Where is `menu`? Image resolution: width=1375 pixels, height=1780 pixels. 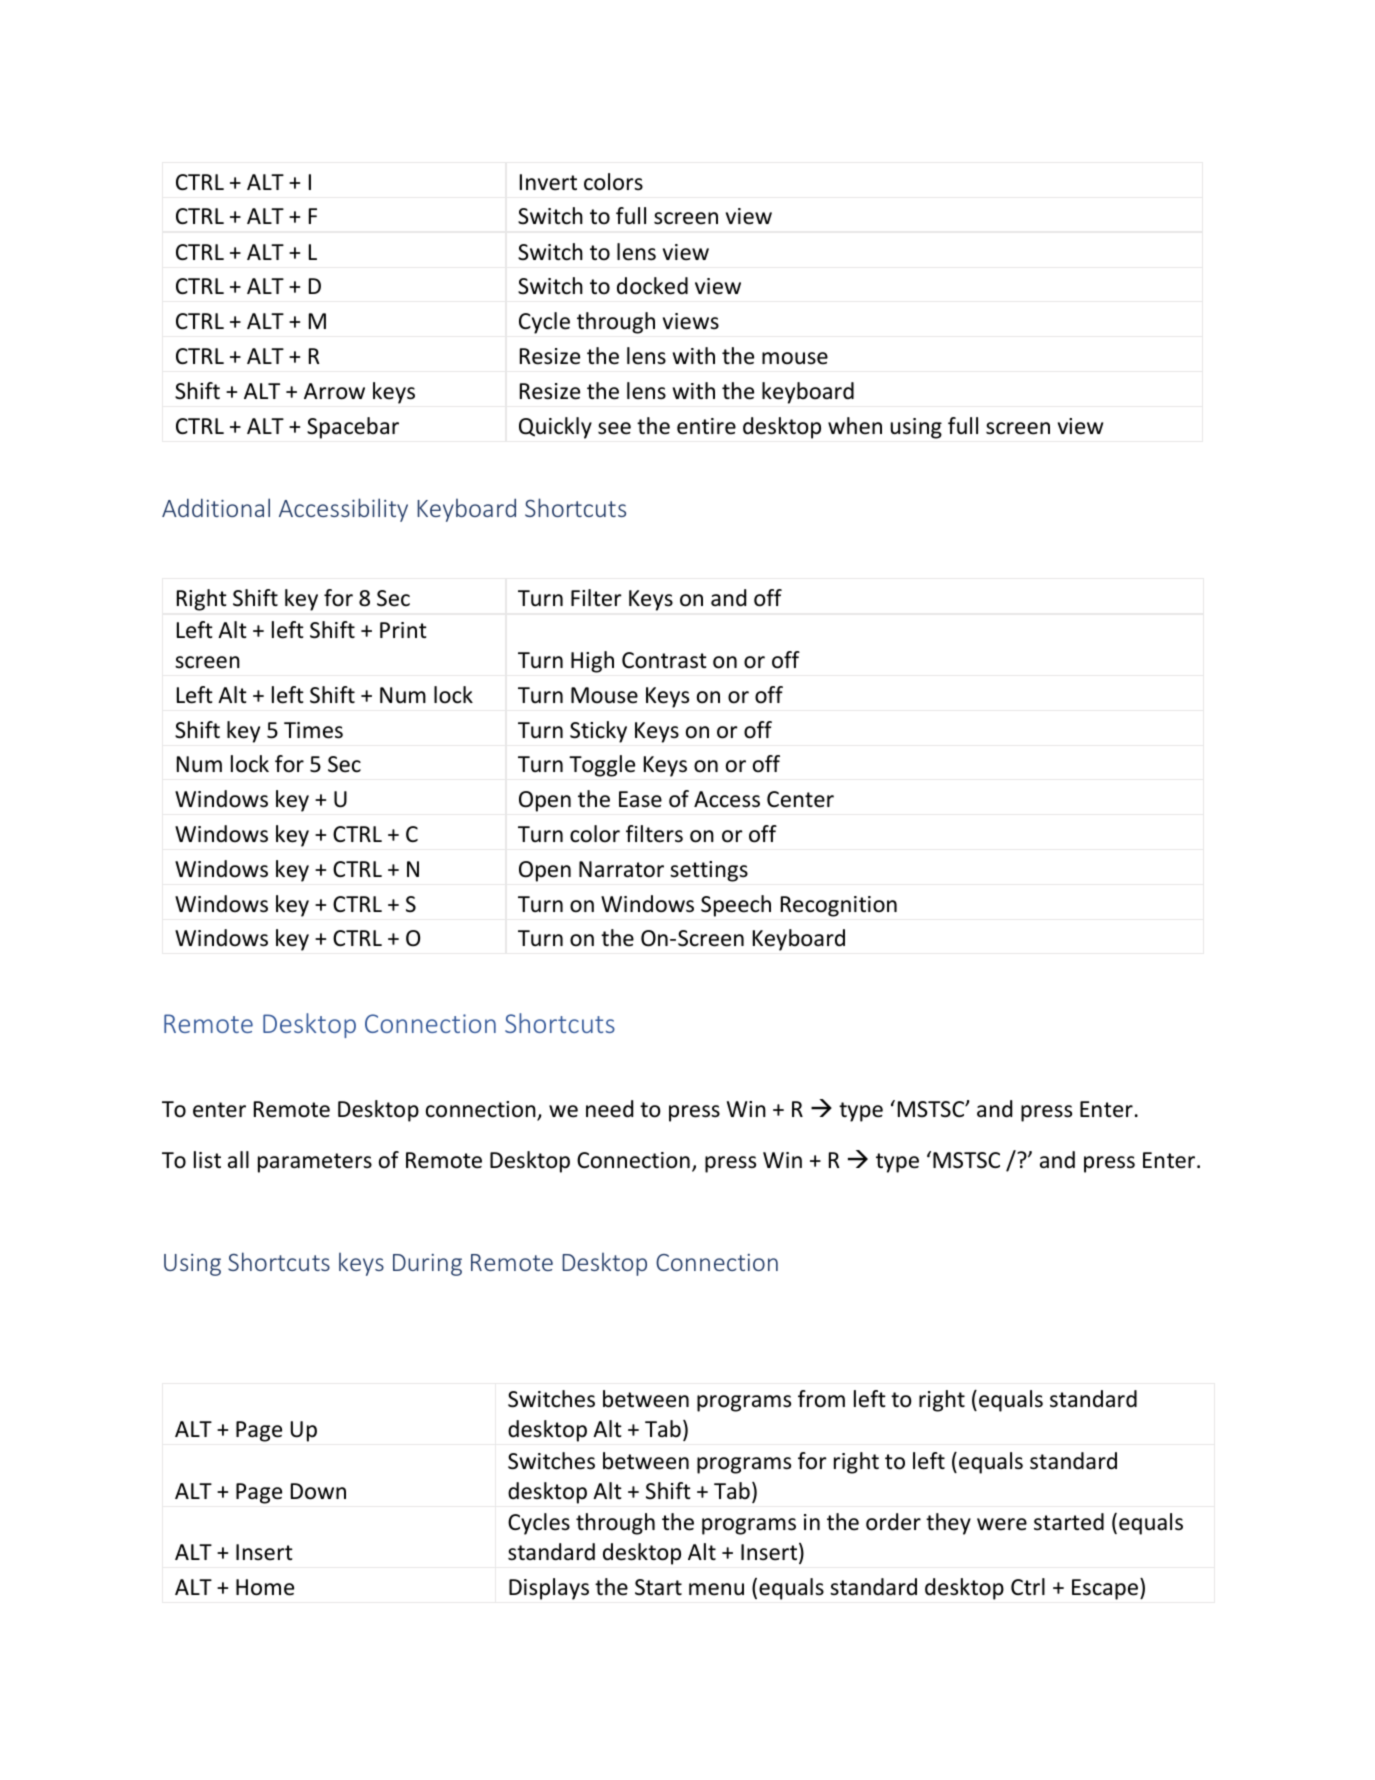 menu is located at coordinates (716, 1589).
